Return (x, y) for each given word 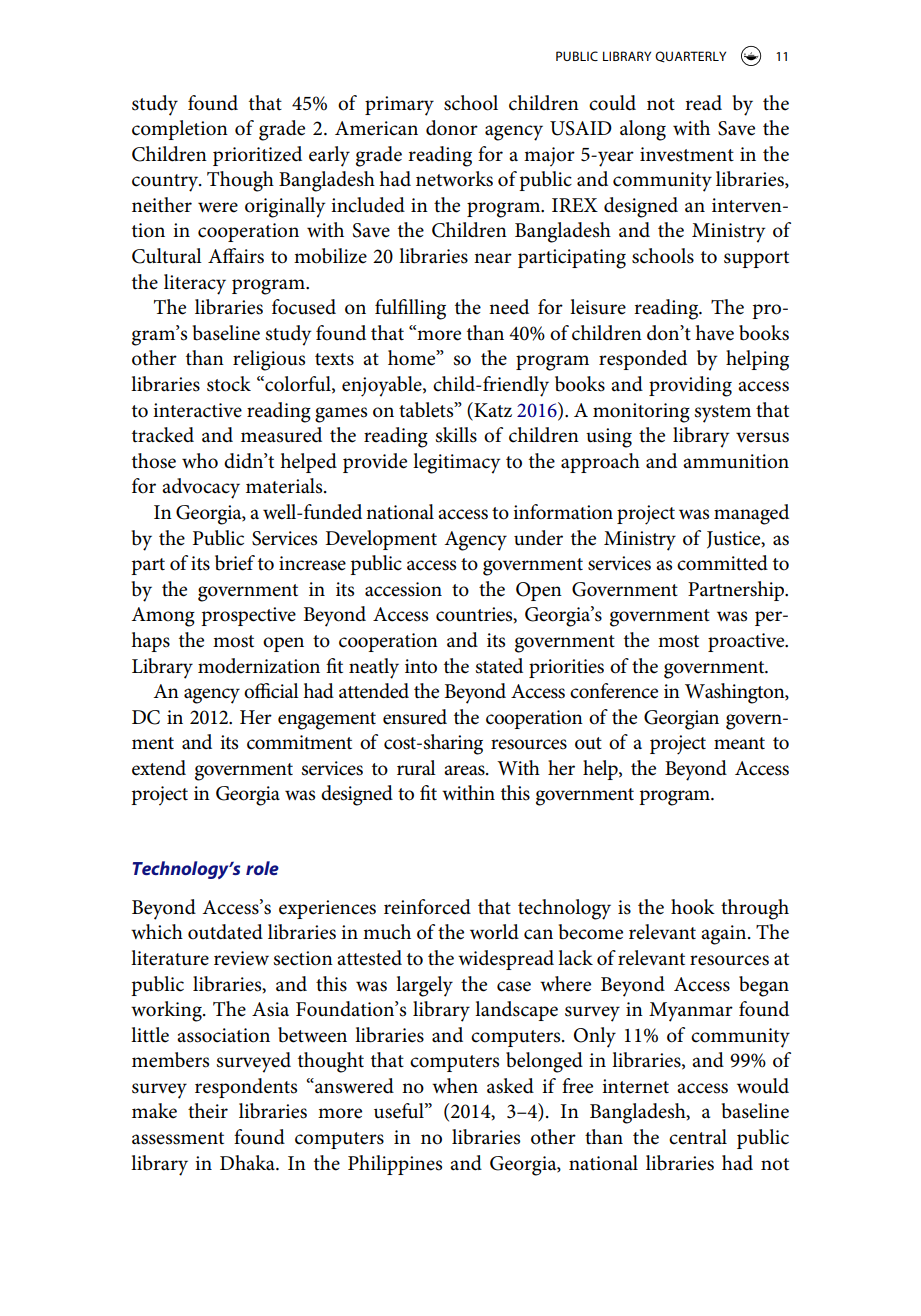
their (208, 1111)
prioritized (257, 156)
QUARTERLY (690, 57)
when (455, 1086)
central (698, 1137)
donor (452, 128)
